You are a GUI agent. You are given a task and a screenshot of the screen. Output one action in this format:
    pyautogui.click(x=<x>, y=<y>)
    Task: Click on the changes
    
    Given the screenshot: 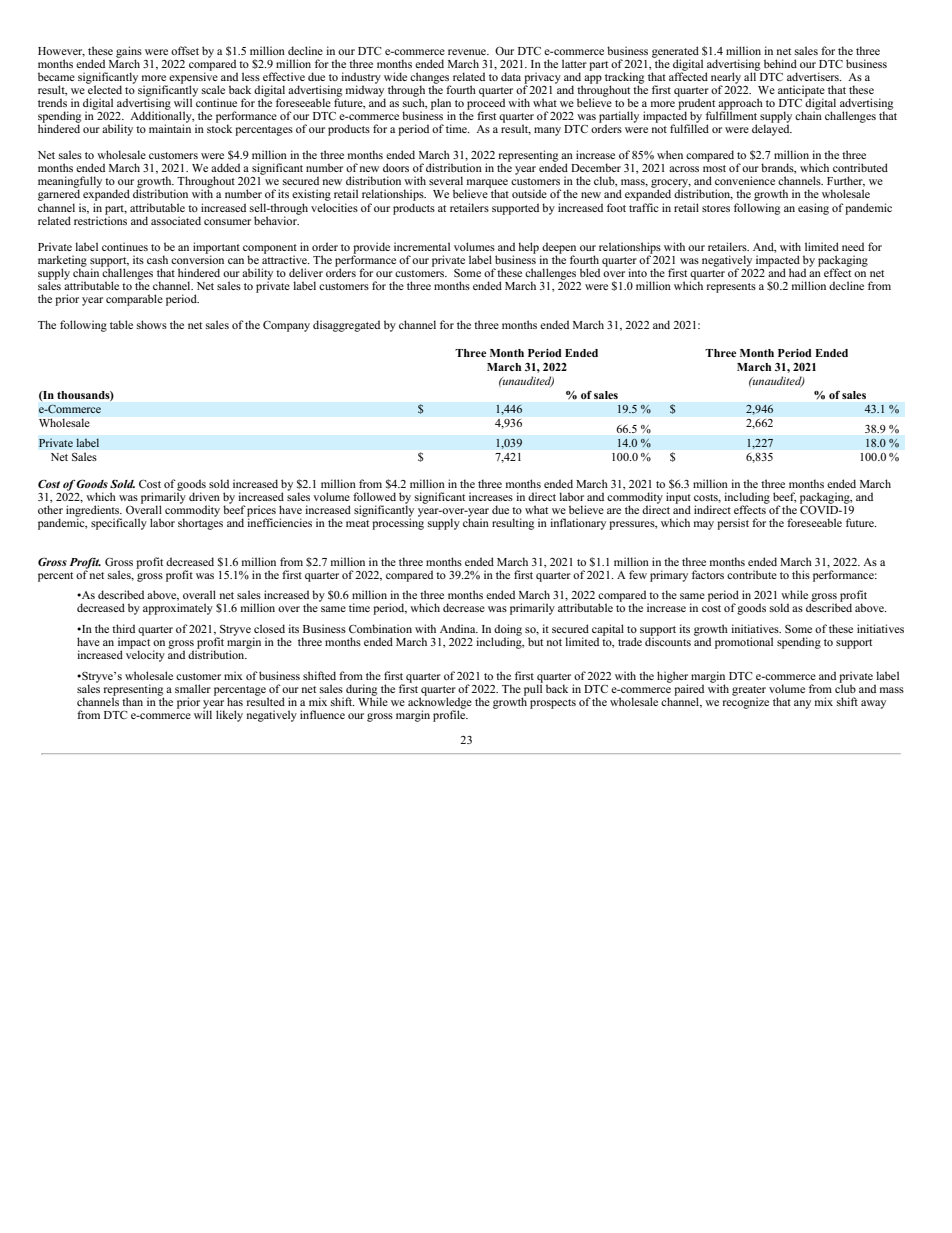 What is the action you would take?
    pyautogui.click(x=430, y=79)
